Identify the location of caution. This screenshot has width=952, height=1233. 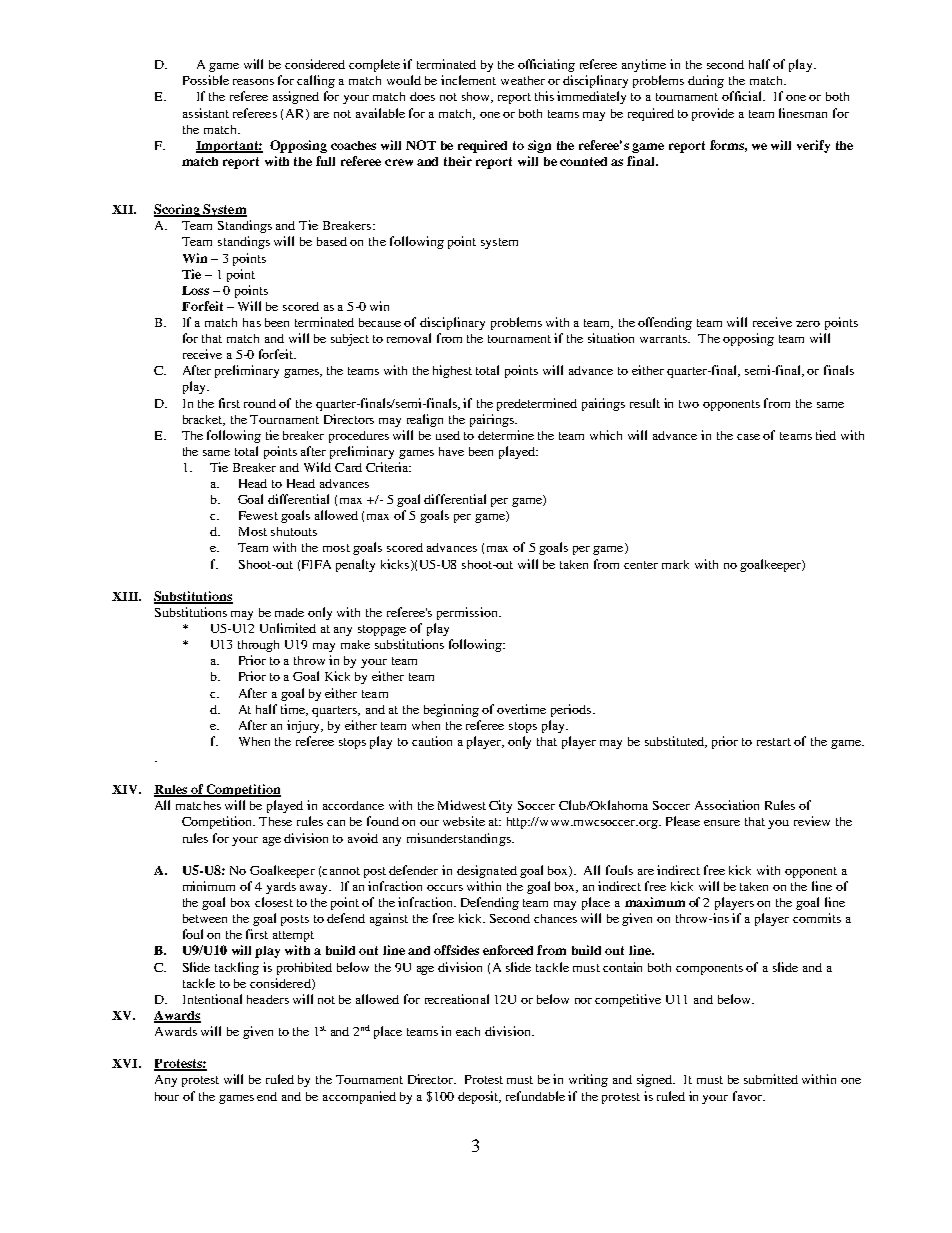
(432, 741).
